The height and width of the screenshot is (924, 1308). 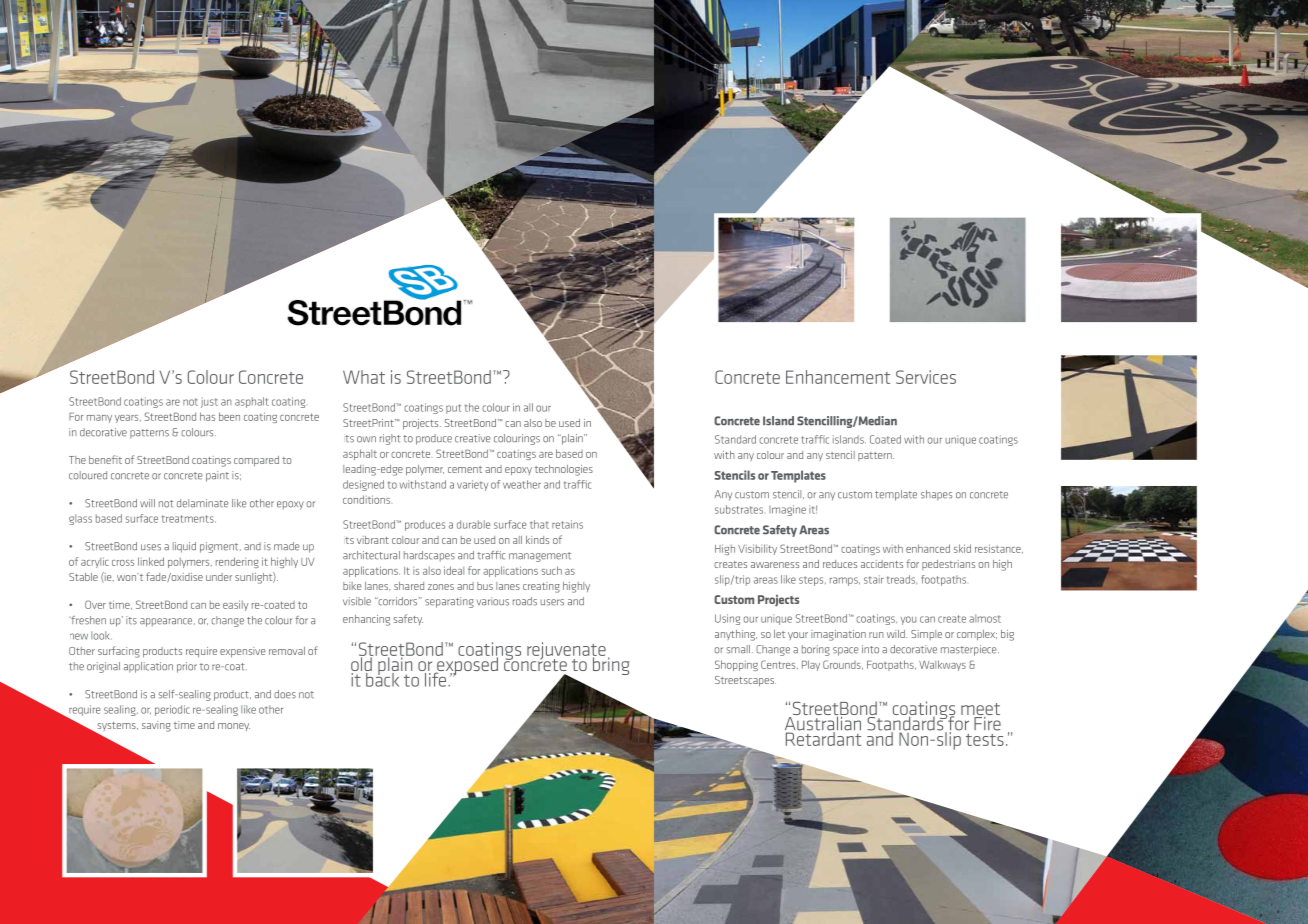 I want to click on just, so click(x=209, y=402).
